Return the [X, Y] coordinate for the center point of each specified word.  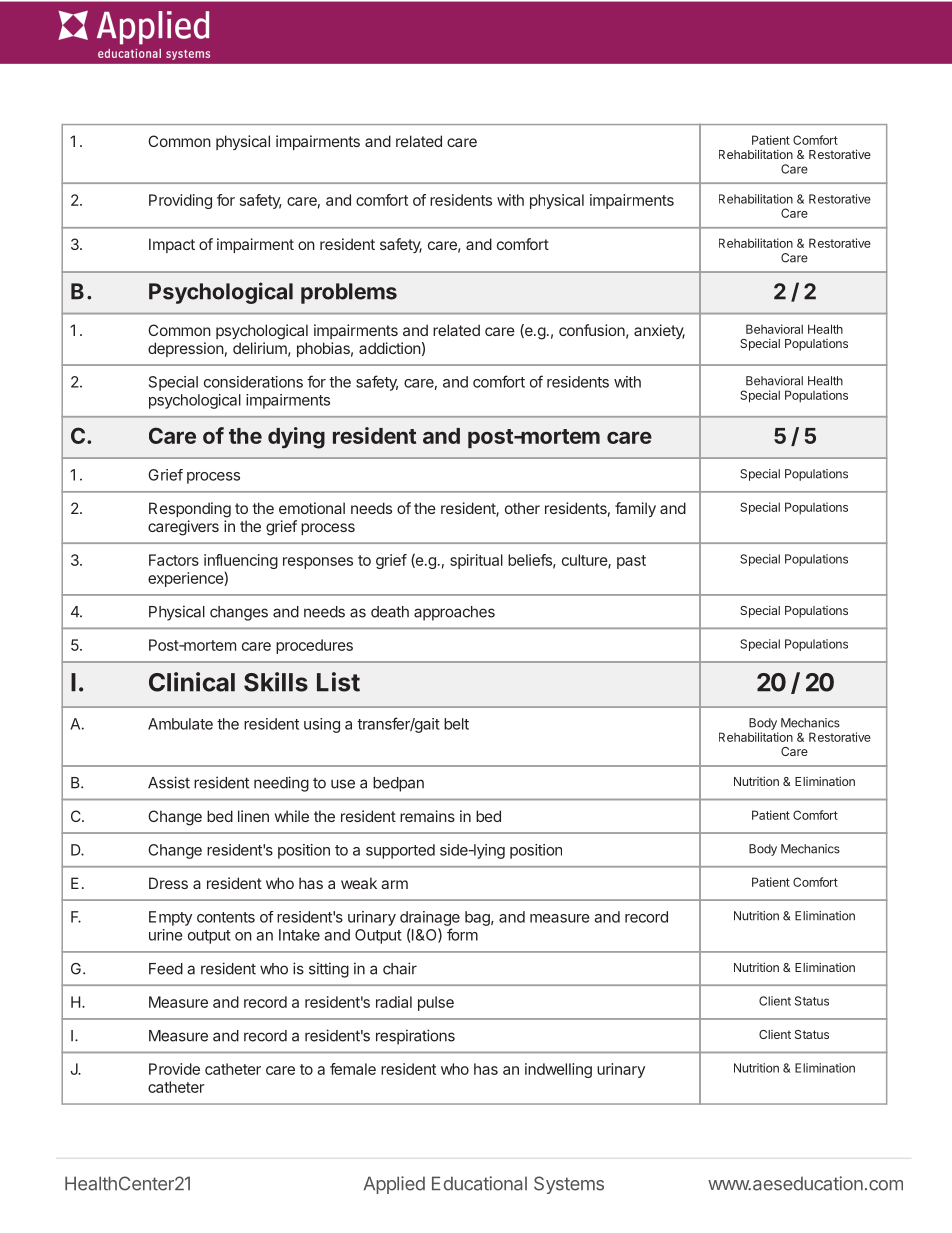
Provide [174, 1069]
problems [349, 293]
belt [456, 724]
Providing [180, 201]
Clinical [192, 682]
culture [585, 561]
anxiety [659, 331]
